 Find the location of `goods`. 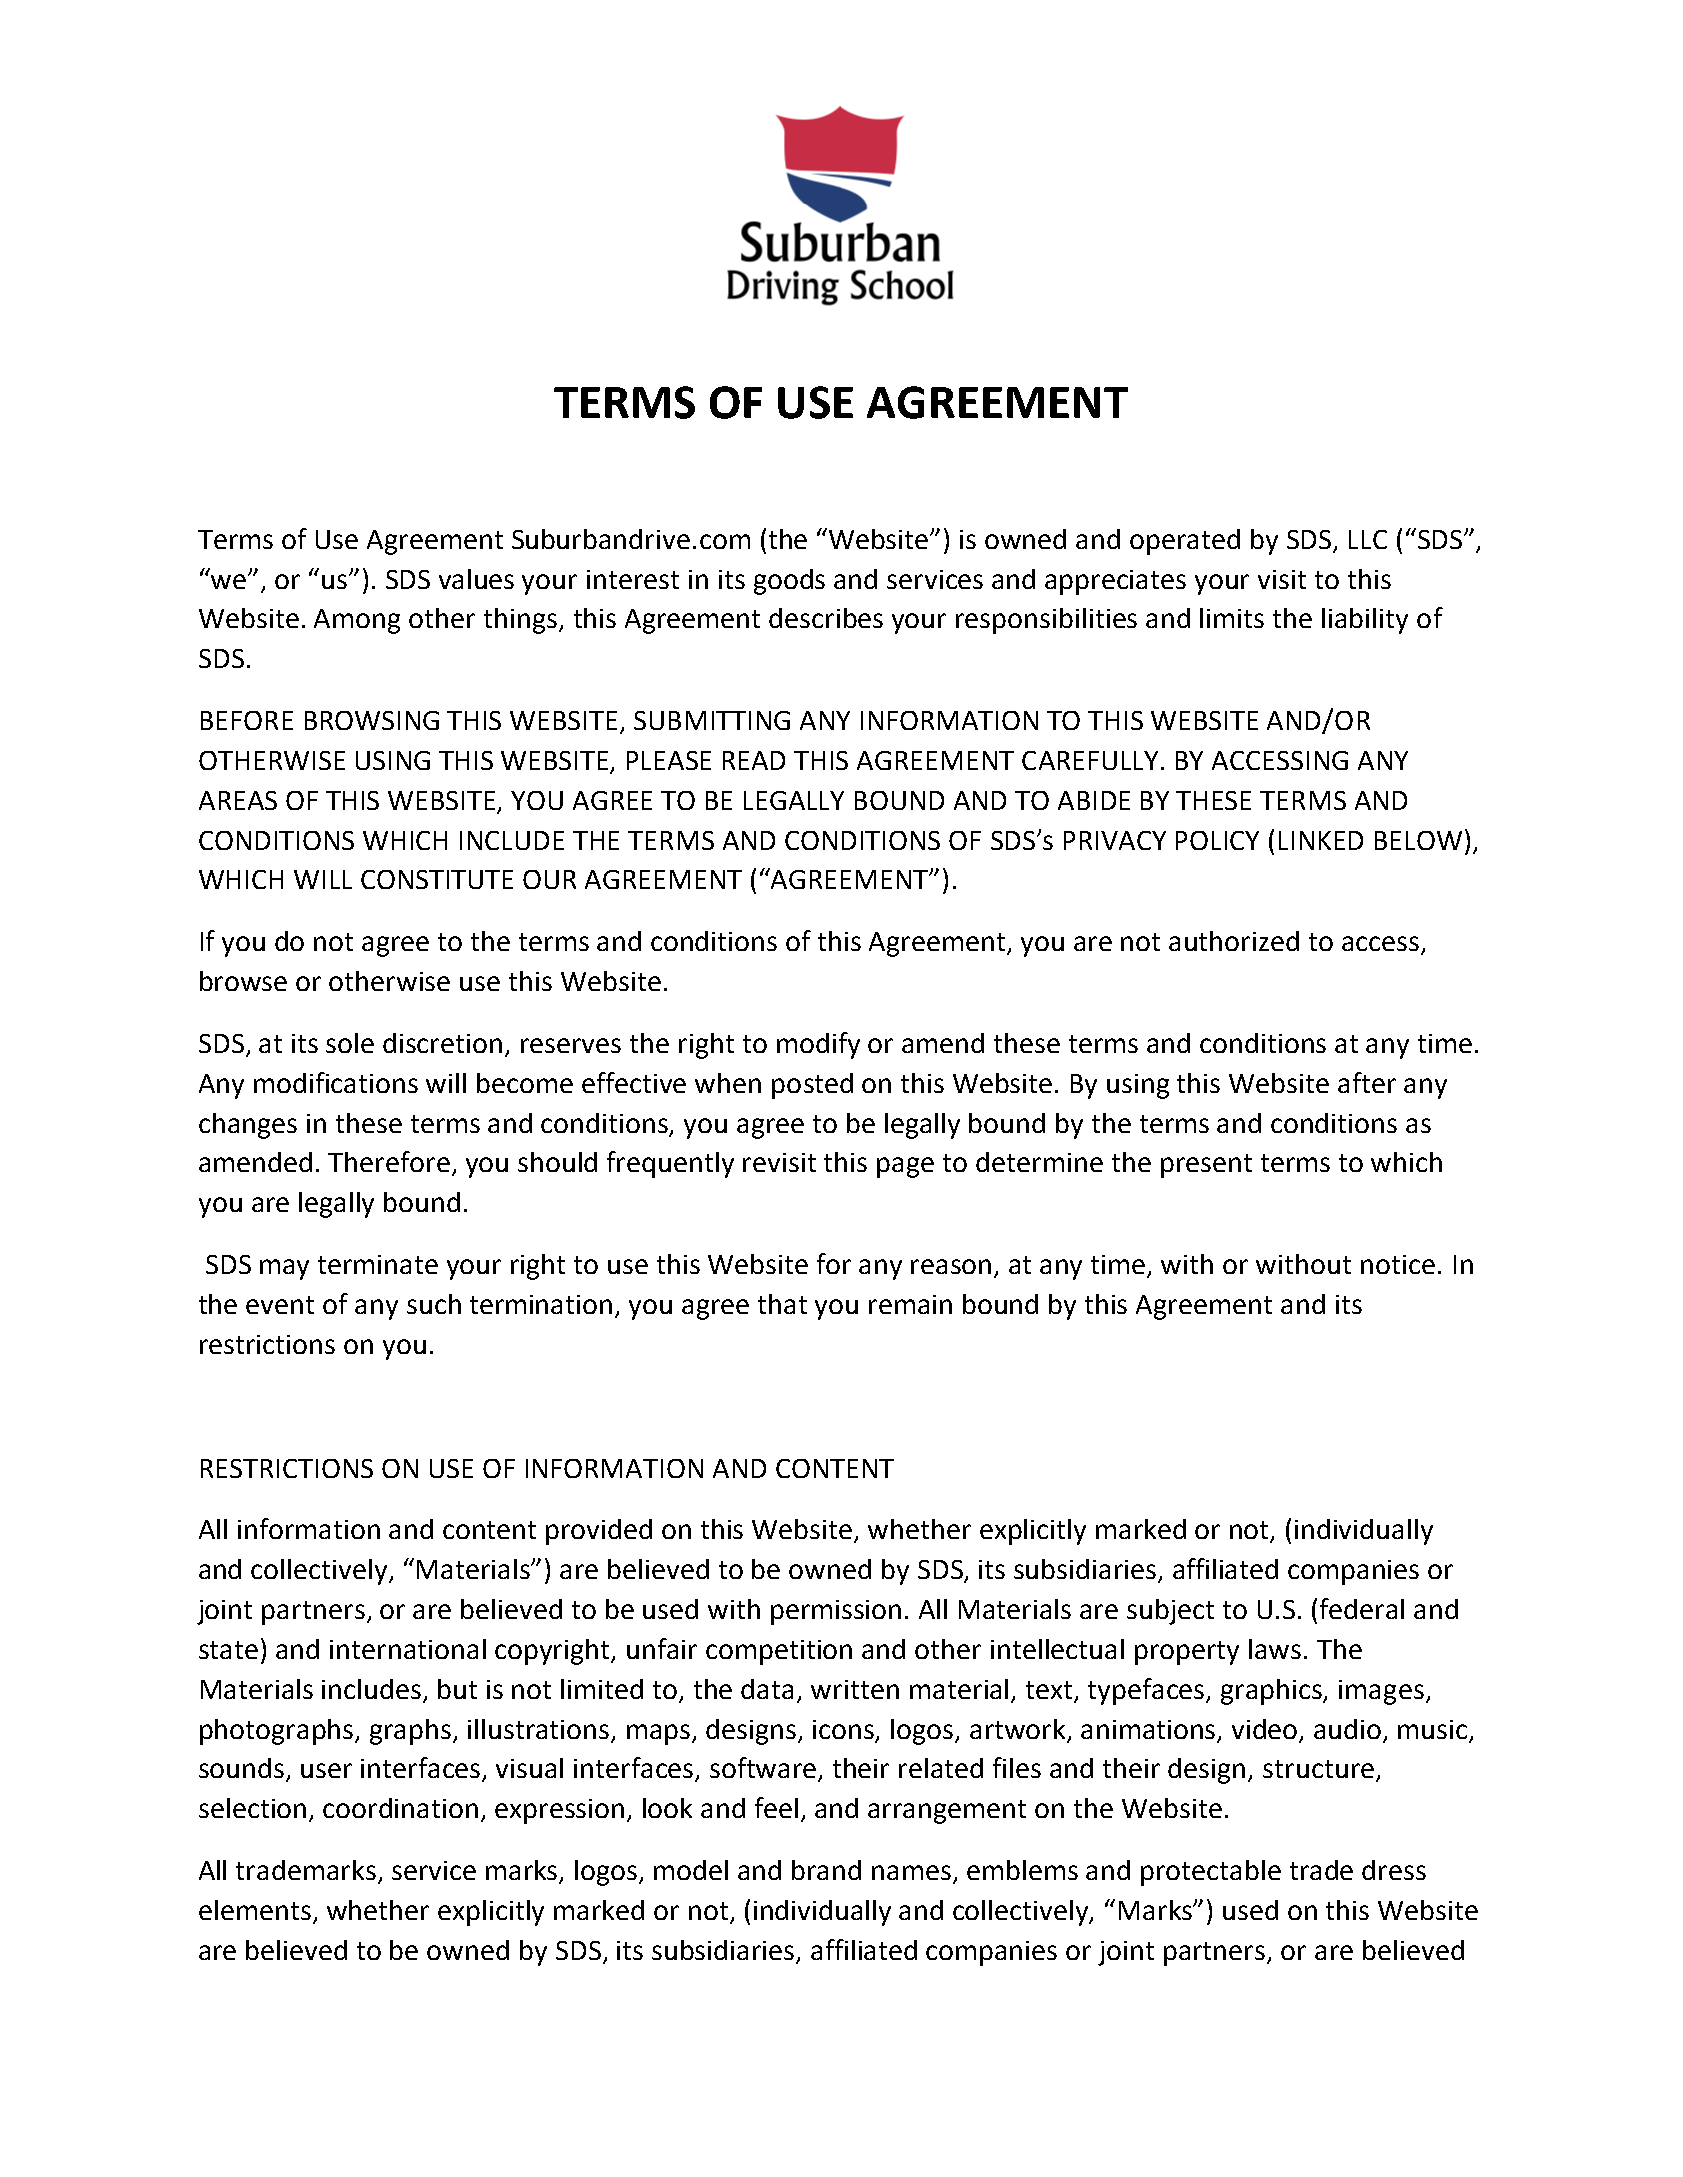

goods is located at coordinates (789, 582).
